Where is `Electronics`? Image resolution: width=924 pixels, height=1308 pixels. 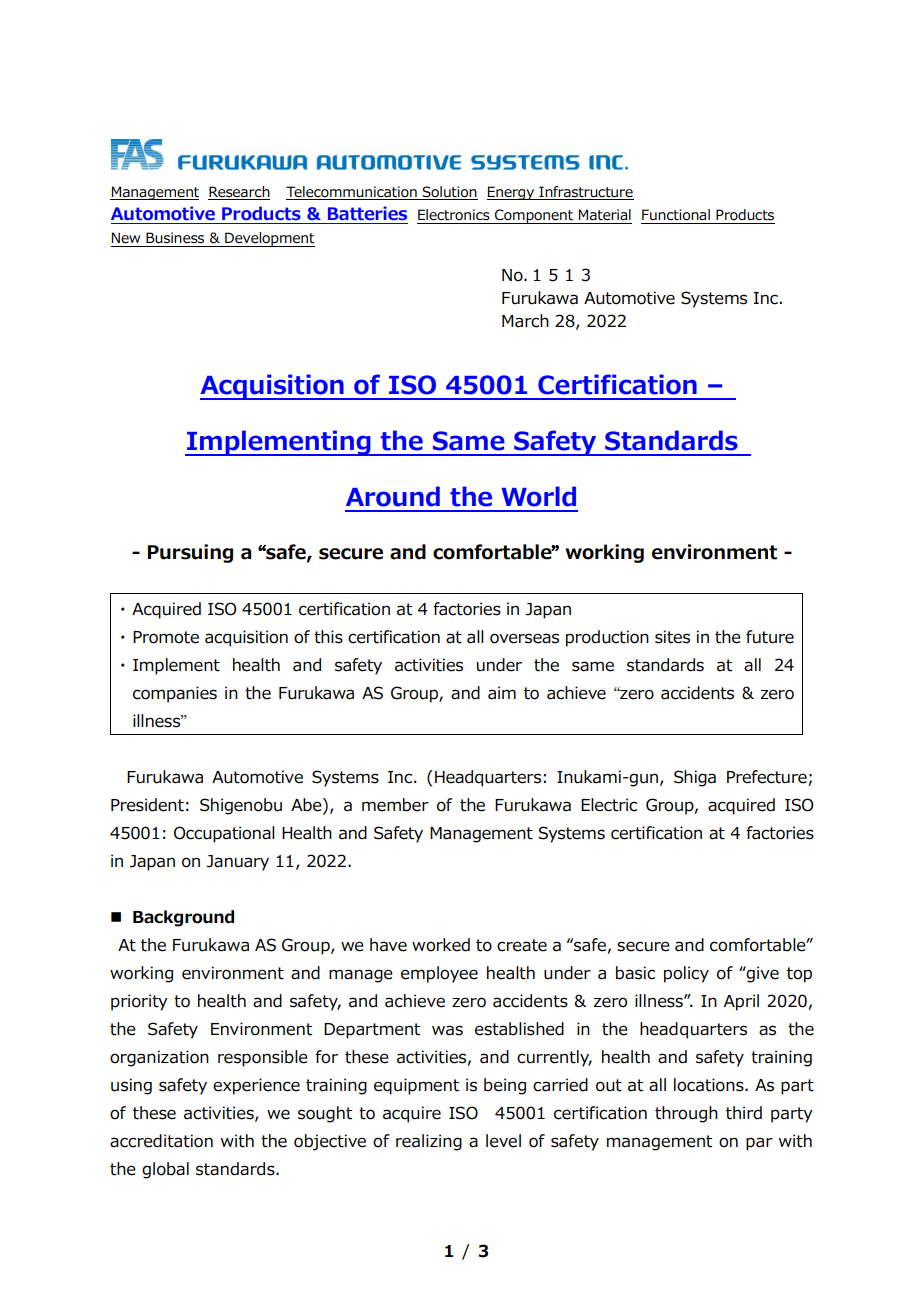 Electronics is located at coordinates (454, 215).
